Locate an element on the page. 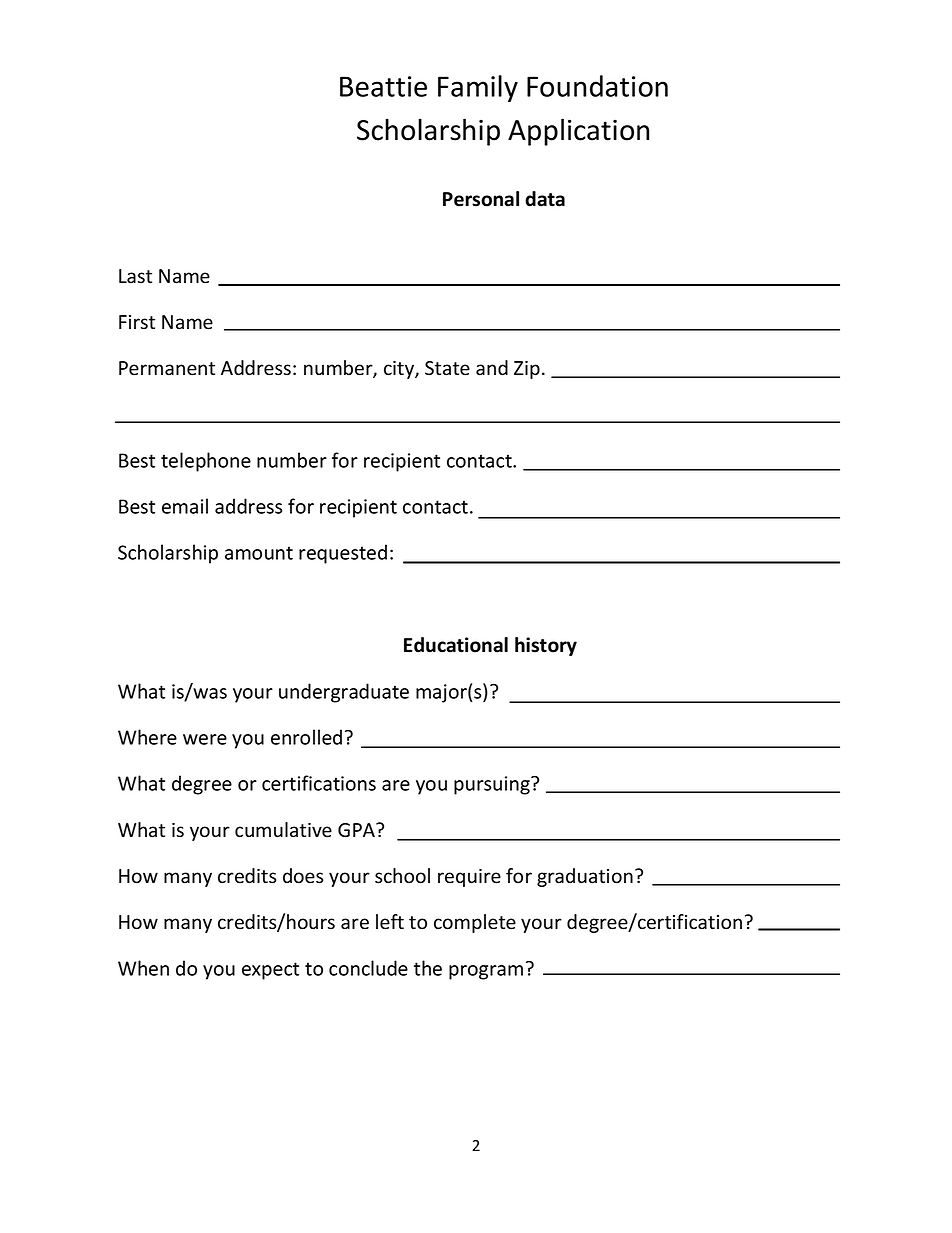 The height and width of the document is (1233, 952). Beattie is located at coordinates (383, 86).
